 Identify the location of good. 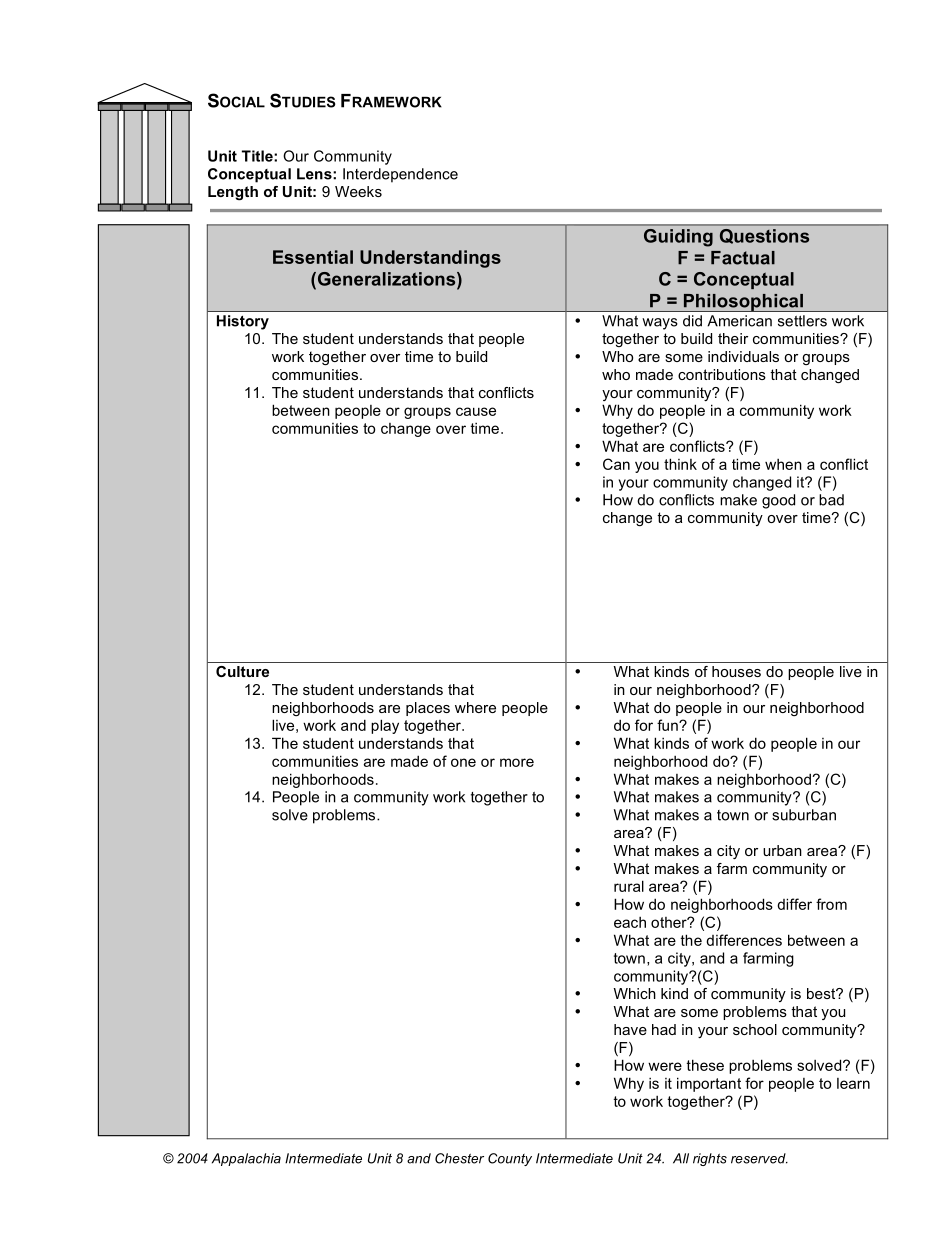
(778, 501).
